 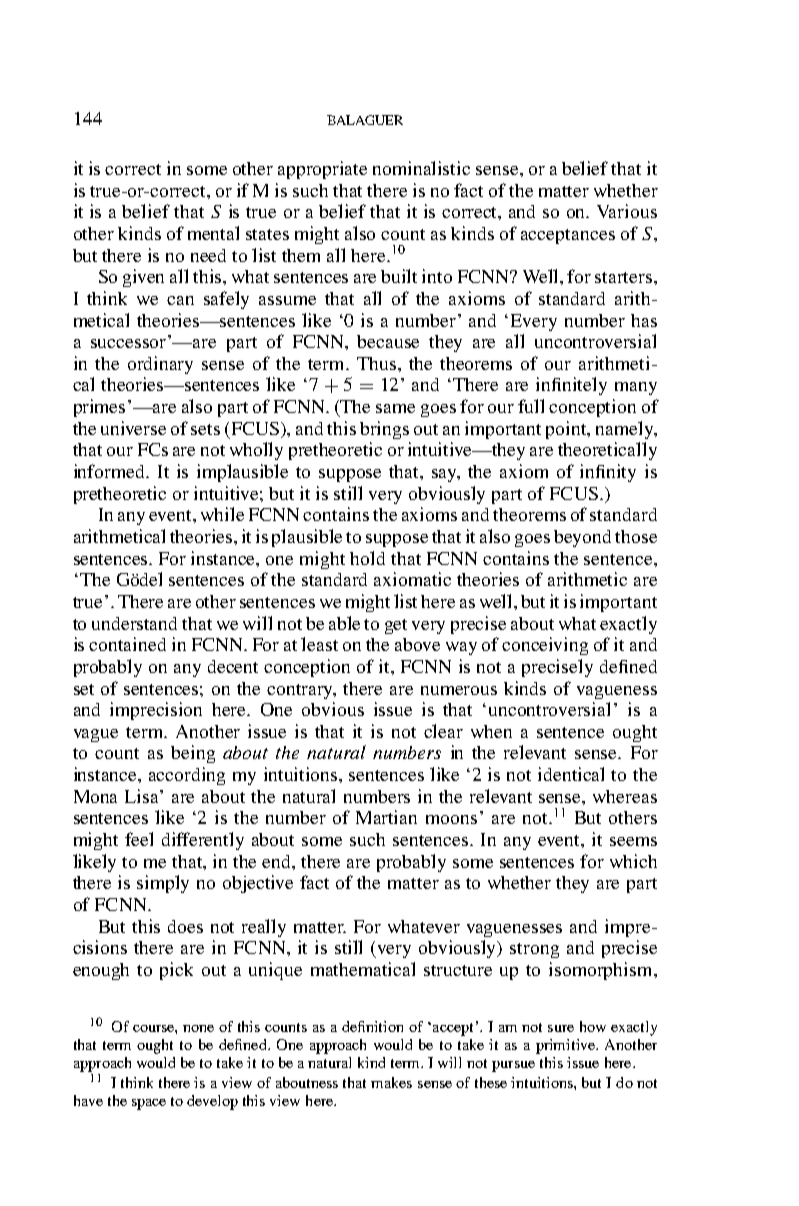 What do you see at coordinates (571, 774) in the screenshot?
I see `identical` at bounding box center [571, 774].
